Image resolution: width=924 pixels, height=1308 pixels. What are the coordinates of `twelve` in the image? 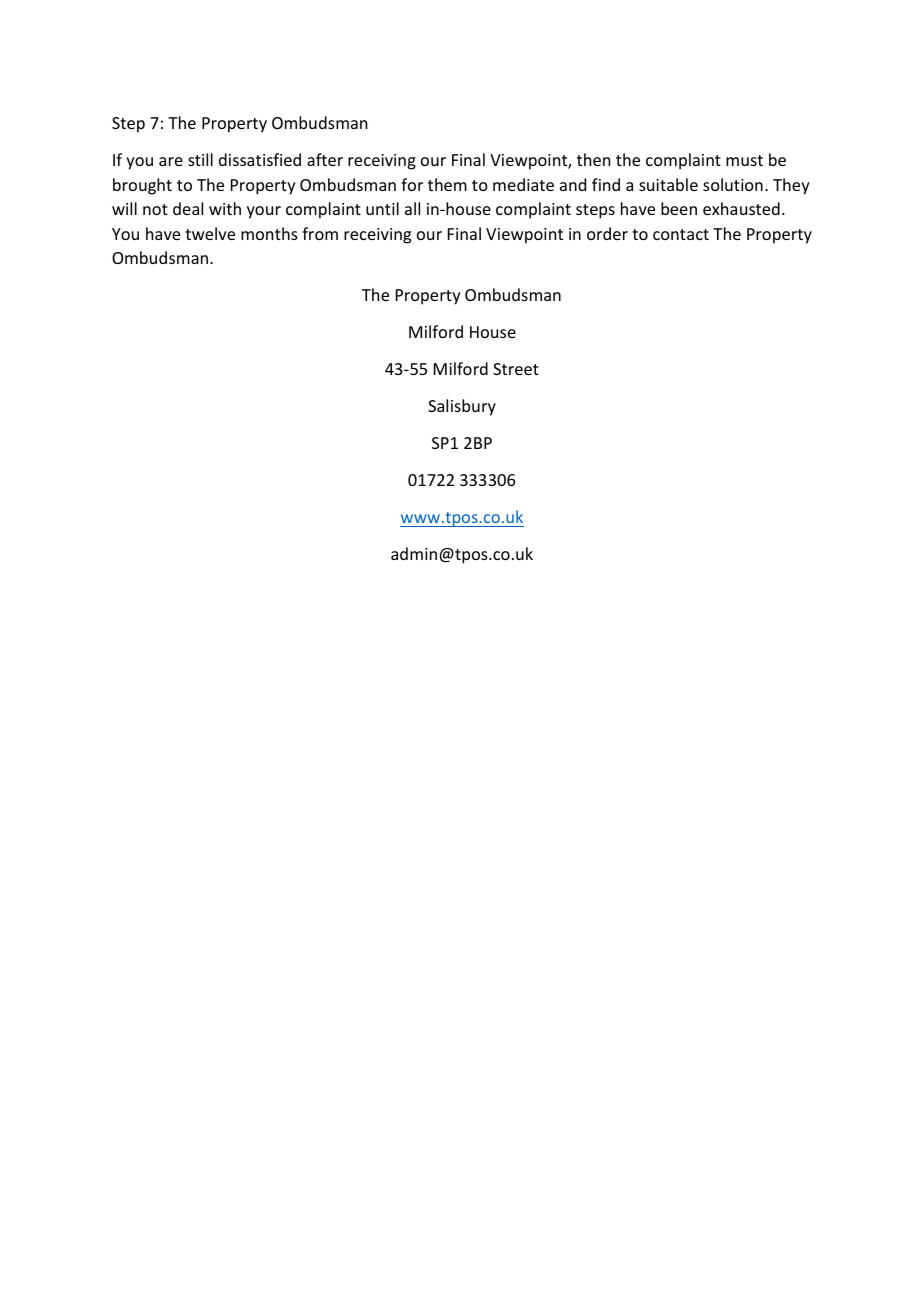 It's located at (210, 233).
